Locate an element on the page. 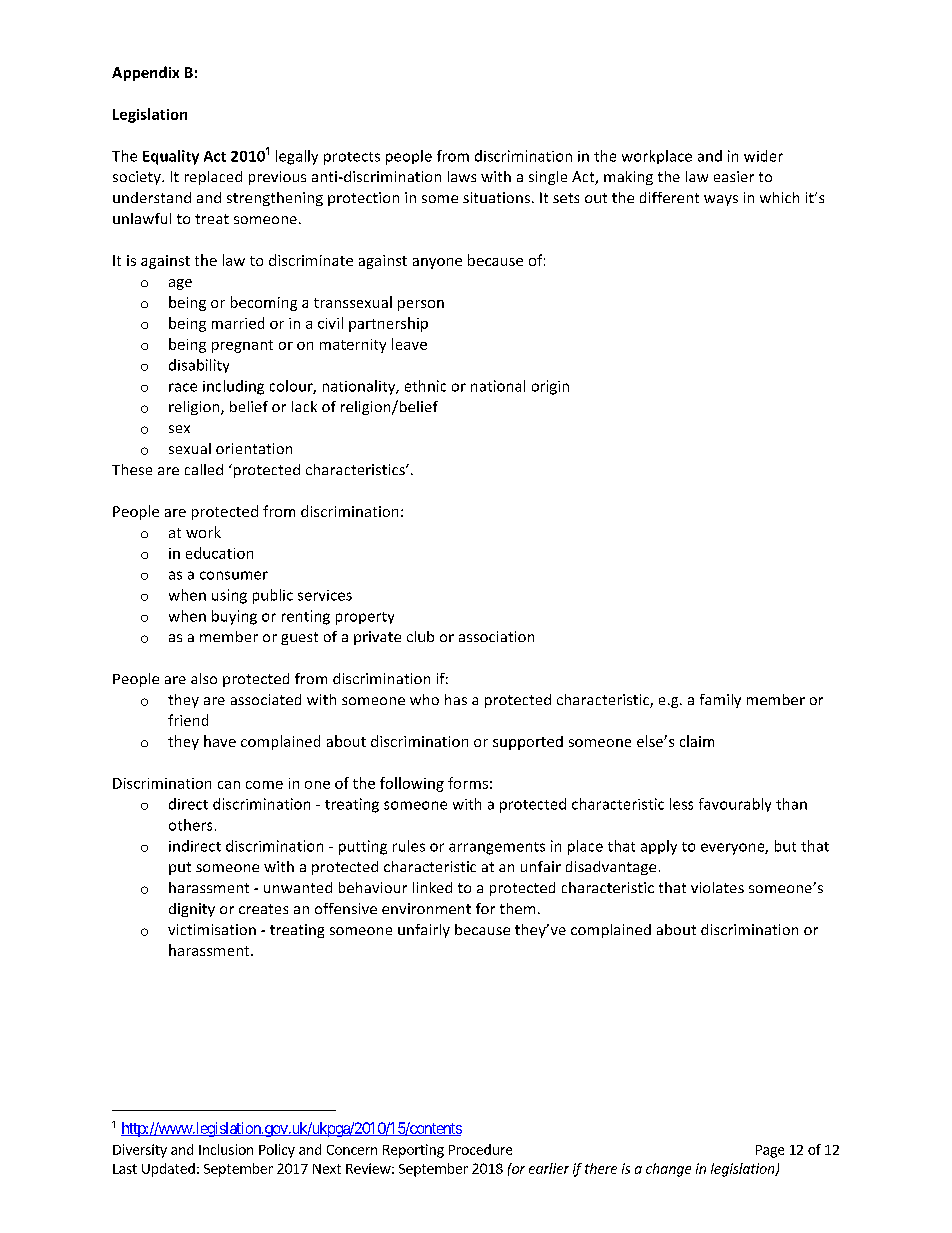  laws is located at coordinates (462, 176).
